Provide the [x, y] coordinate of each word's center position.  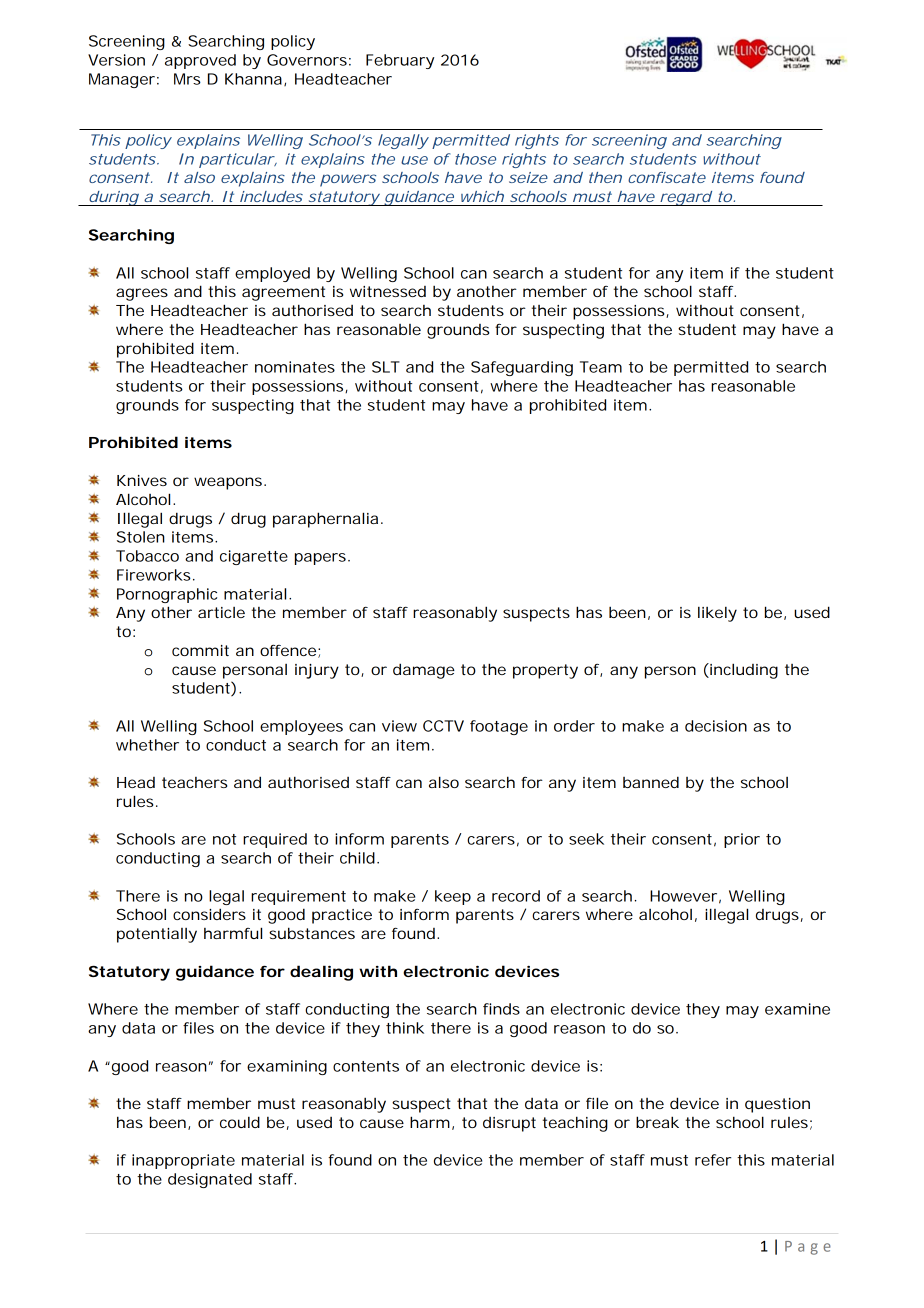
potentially [157, 935]
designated [210, 1180]
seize [528, 177]
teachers [194, 782]
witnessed [388, 291]
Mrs [187, 79]
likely [717, 614]
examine [797, 1009]
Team [601, 367]
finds [501, 1009]
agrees [142, 294]
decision [716, 726]
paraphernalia [325, 520]
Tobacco [147, 556]
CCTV [443, 726]
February [400, 61]
